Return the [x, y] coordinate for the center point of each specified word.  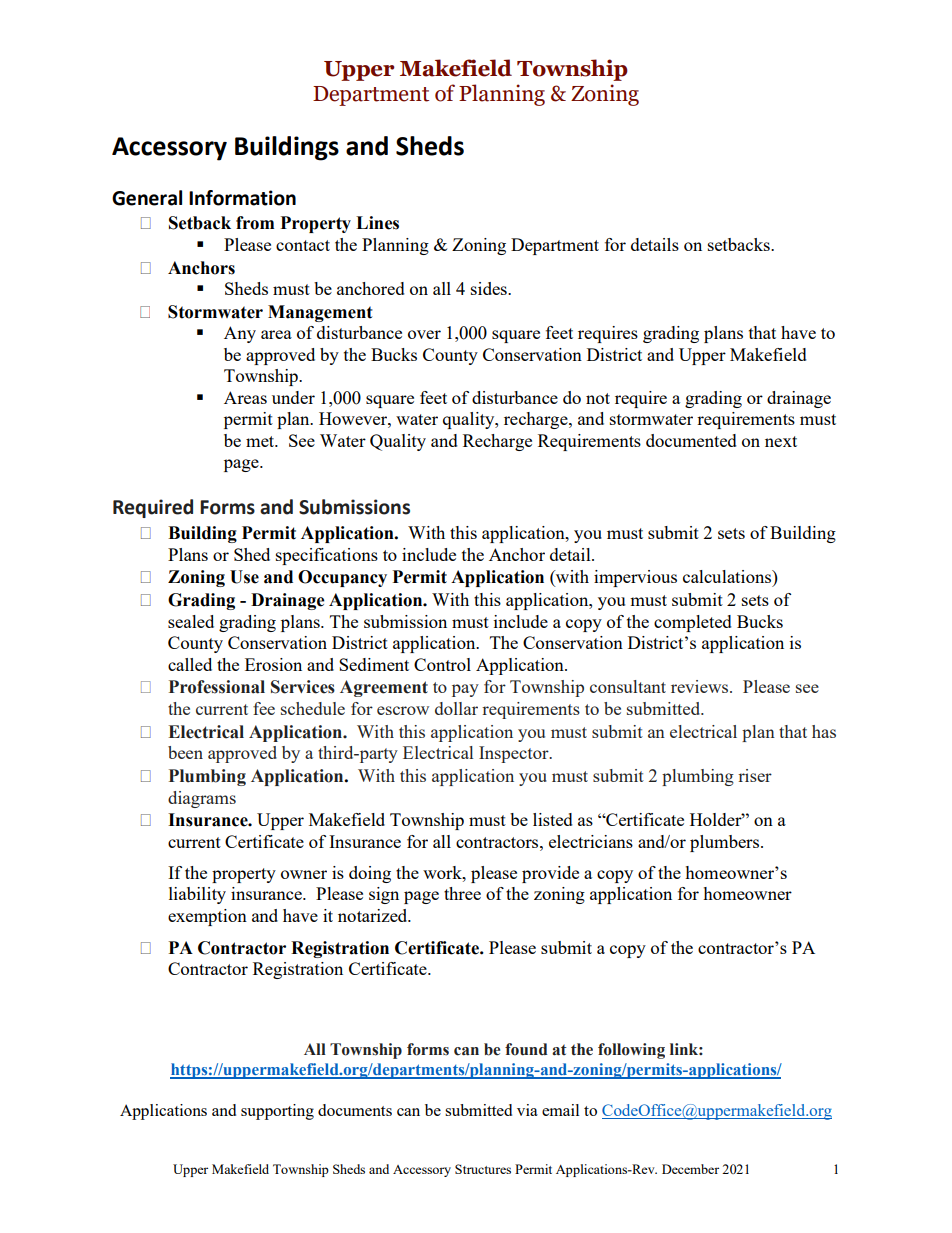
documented [691, 440]
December [690, 1169]
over [424, 334]
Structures [483, 1169]
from [255, 223]
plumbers [726, 843]
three [462, 893]
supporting [277, 1112]
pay [465, 690]
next [781, 441]
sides [490, 288]
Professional [217, 687]
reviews [701, 686]
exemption [207, 917]
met [261, 441]
